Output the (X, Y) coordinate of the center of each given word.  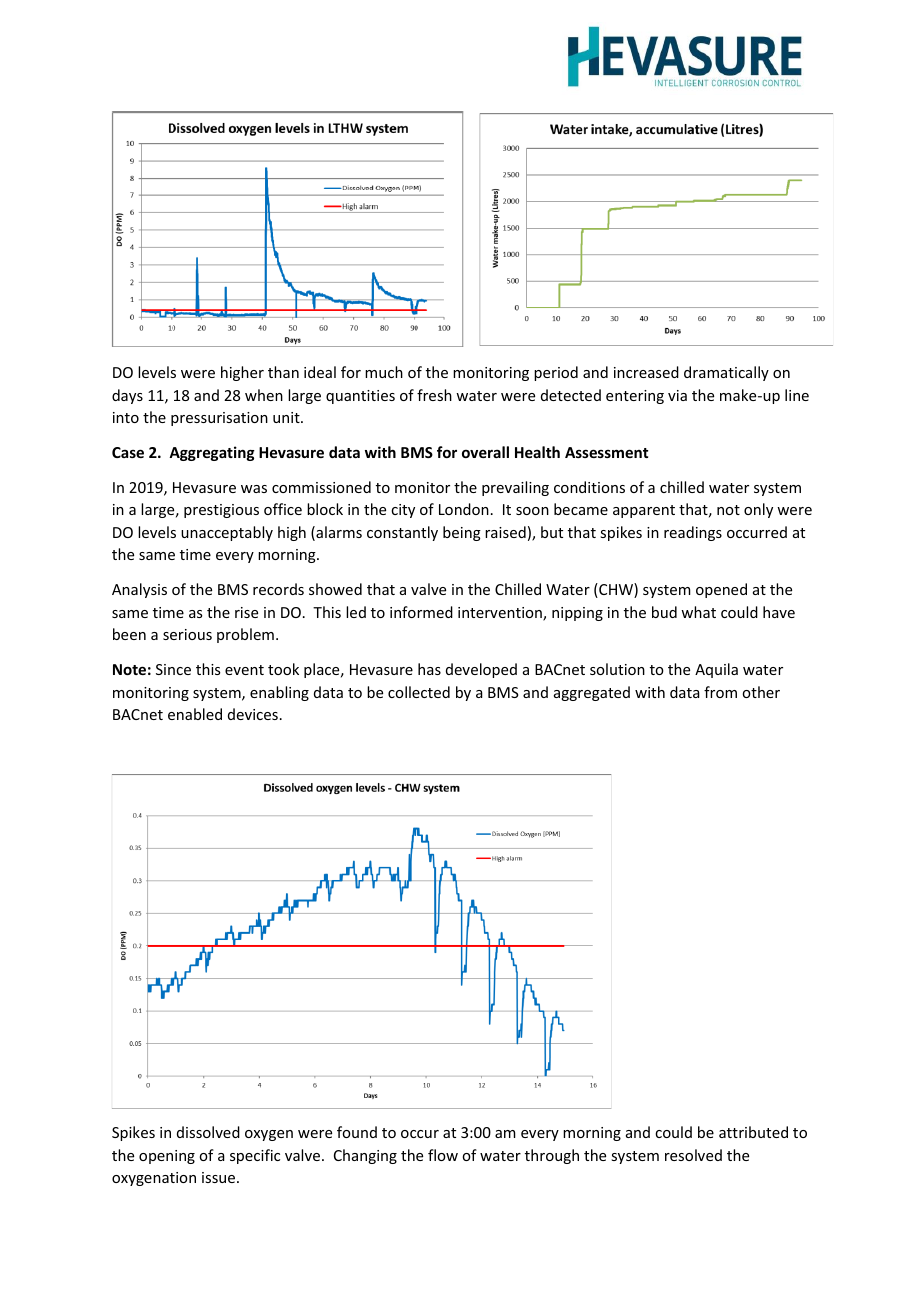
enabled (195, 714)
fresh (434, 395)
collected (419, 692)
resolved (693, 1155)
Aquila (716, 670)
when (264, 395)
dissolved (208, 1132)
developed (481, 670)
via (677, 395)
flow (443, 1155)
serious (187, 634)
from (720, 692)
